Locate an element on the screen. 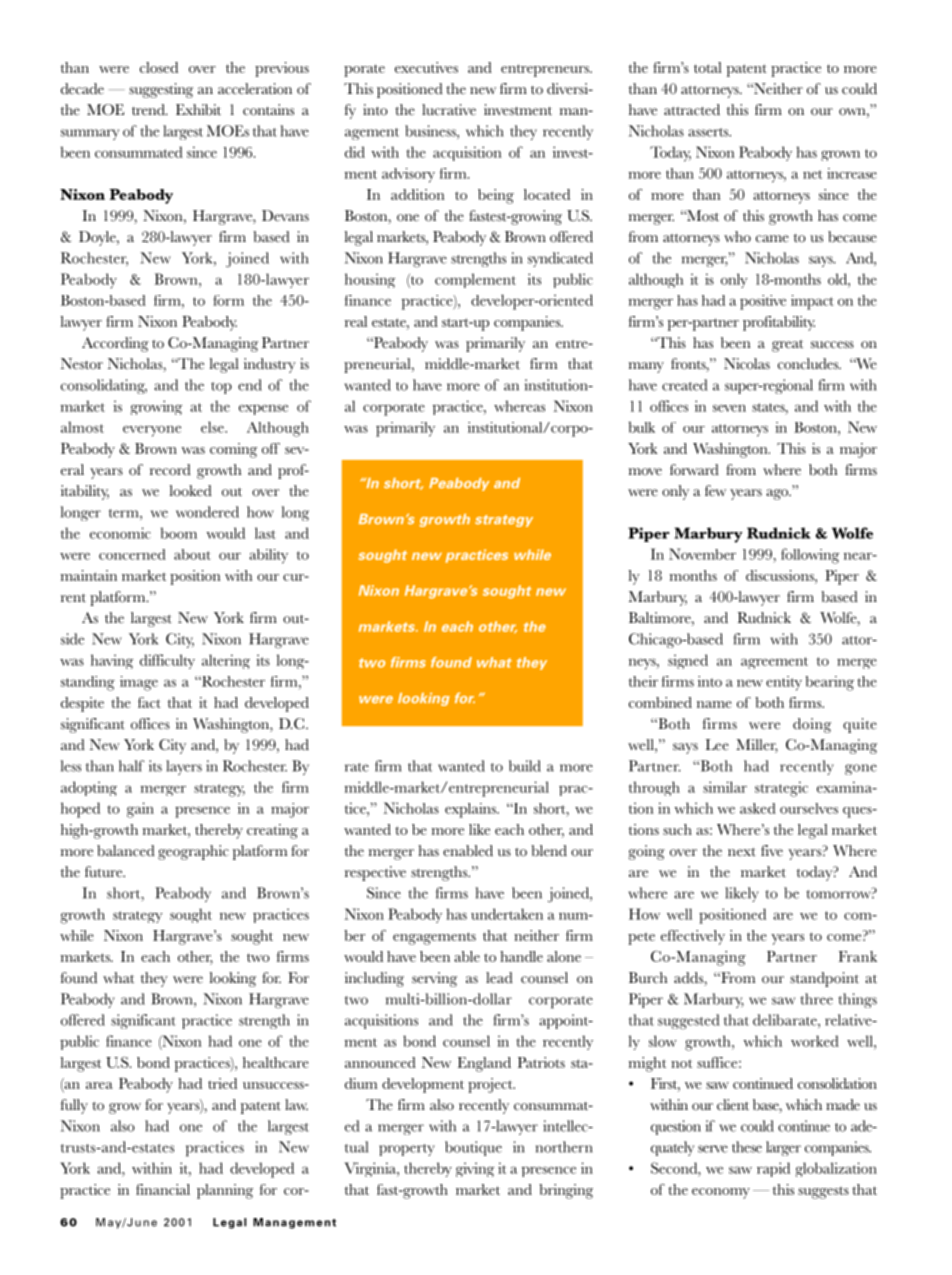 This screenshot has width=952, height=1275. real is located at coordinates (356, 321).
